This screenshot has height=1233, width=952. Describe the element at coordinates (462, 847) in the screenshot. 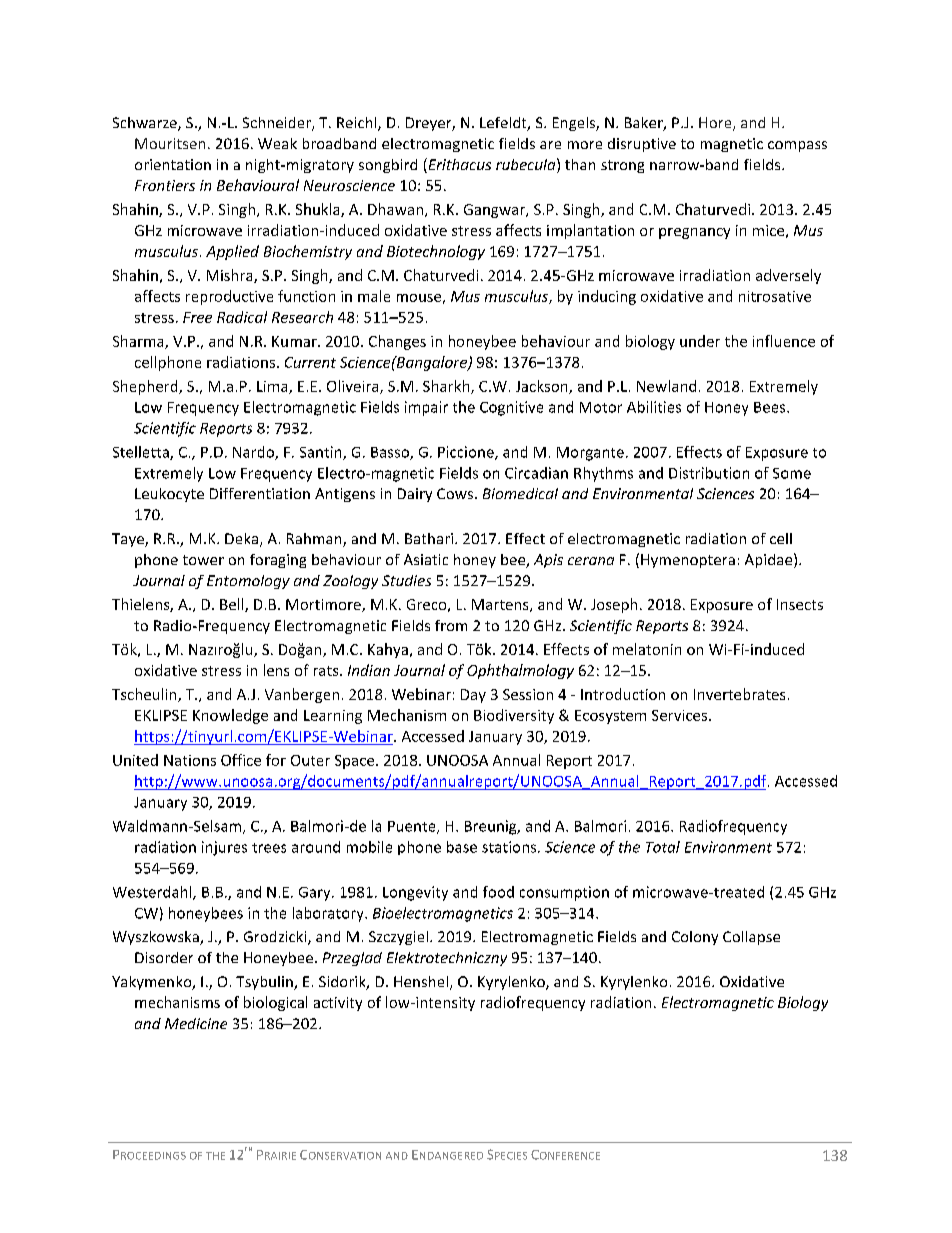

I see `base` at that location.
